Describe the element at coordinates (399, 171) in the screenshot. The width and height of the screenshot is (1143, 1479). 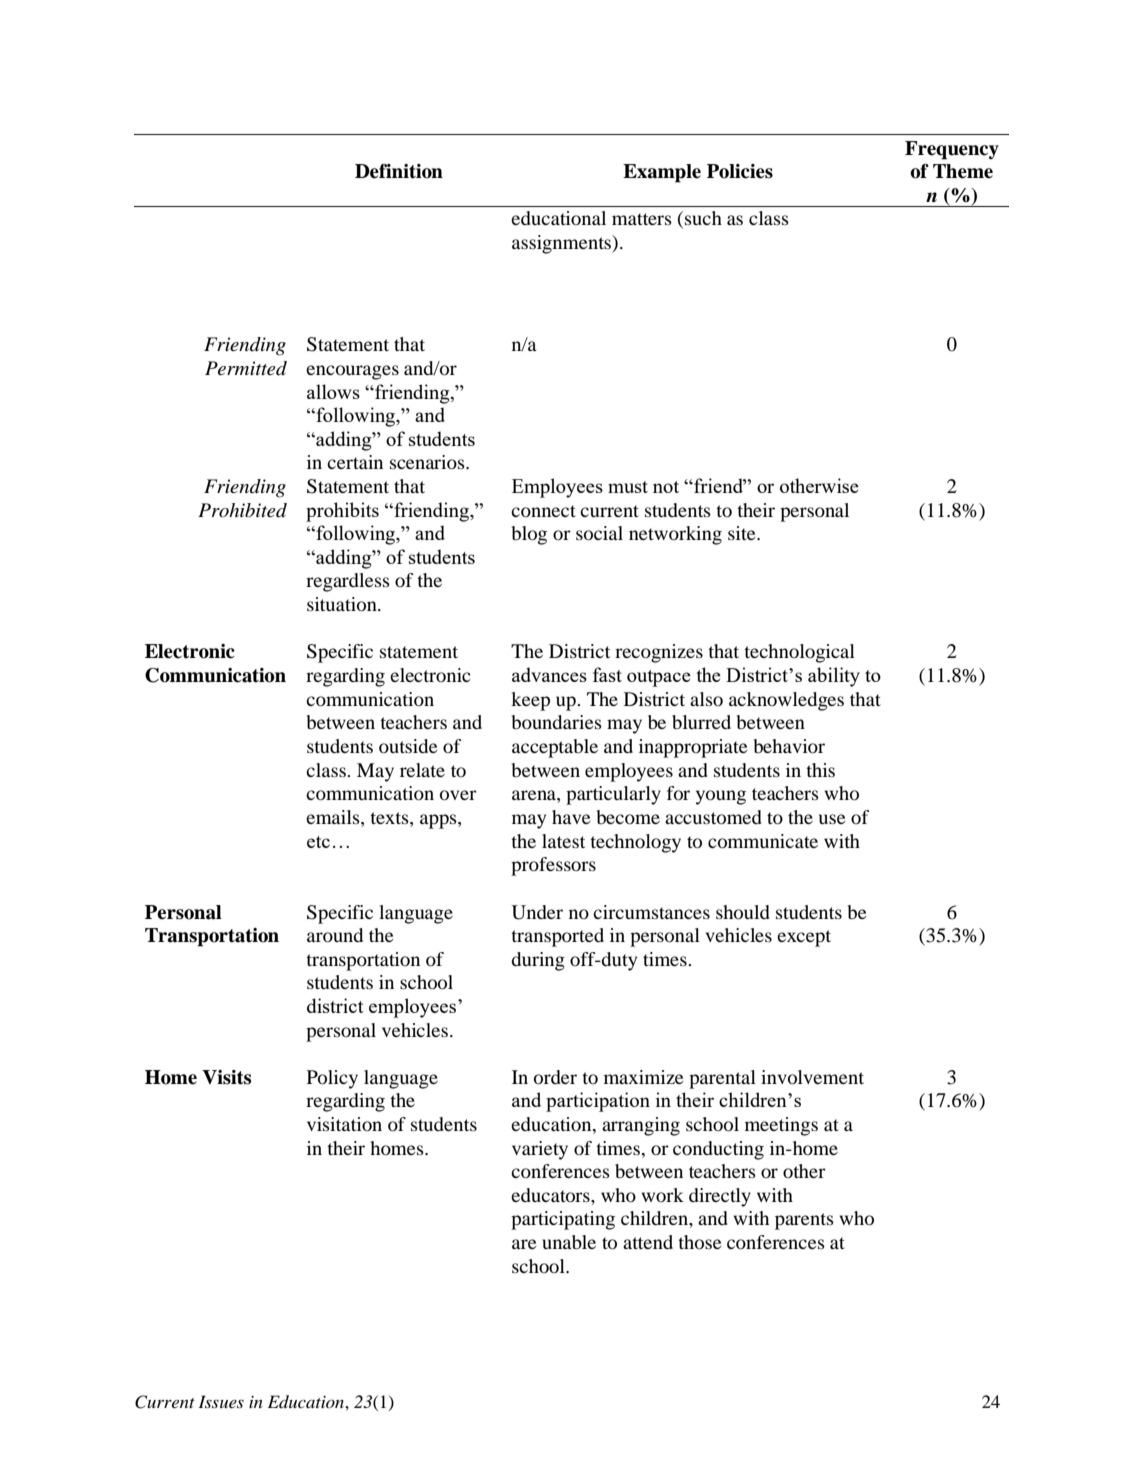
I see `Definition` at that location.
